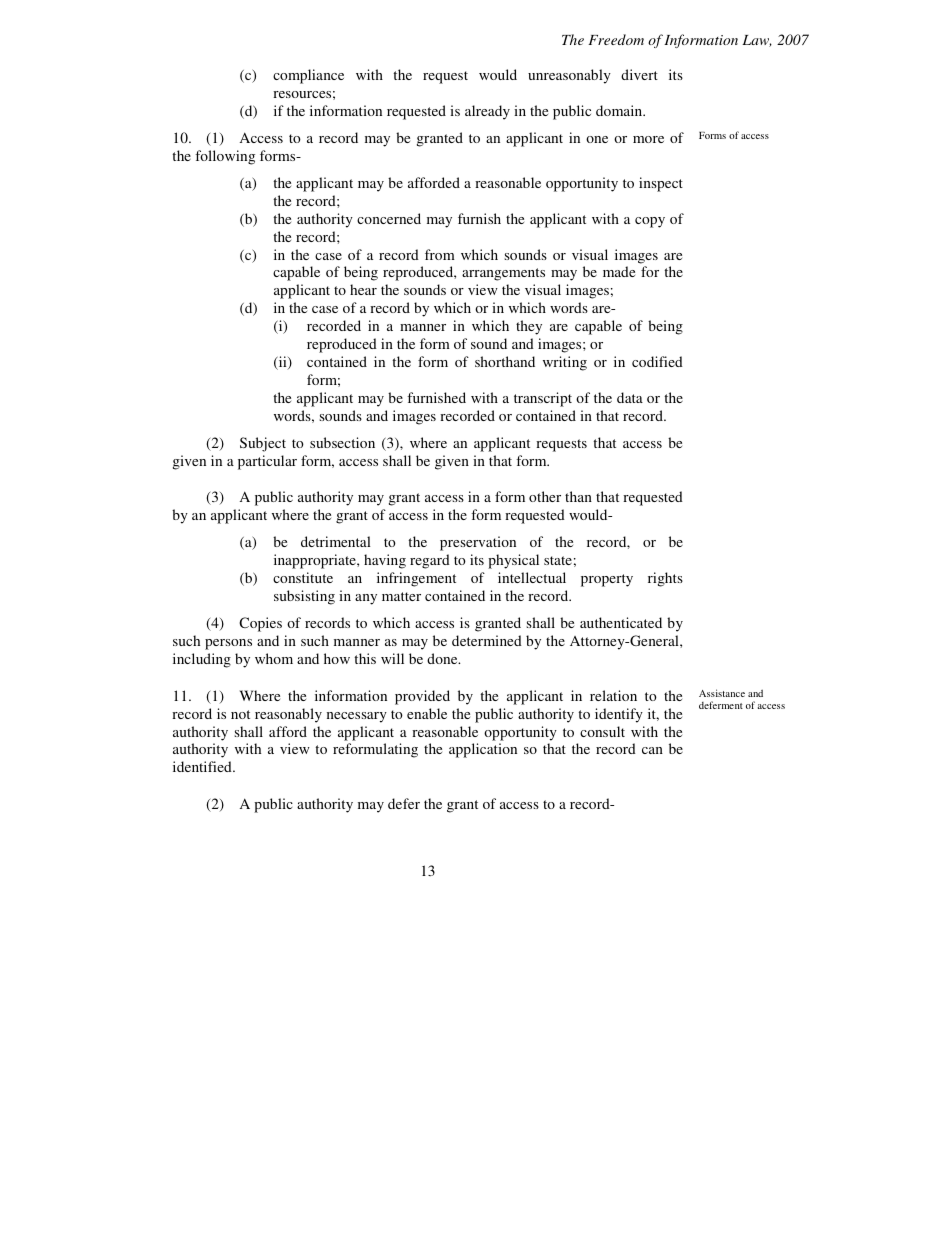 This page has height=1233, width=952. I want to click on preservation, so click(478, 543).
